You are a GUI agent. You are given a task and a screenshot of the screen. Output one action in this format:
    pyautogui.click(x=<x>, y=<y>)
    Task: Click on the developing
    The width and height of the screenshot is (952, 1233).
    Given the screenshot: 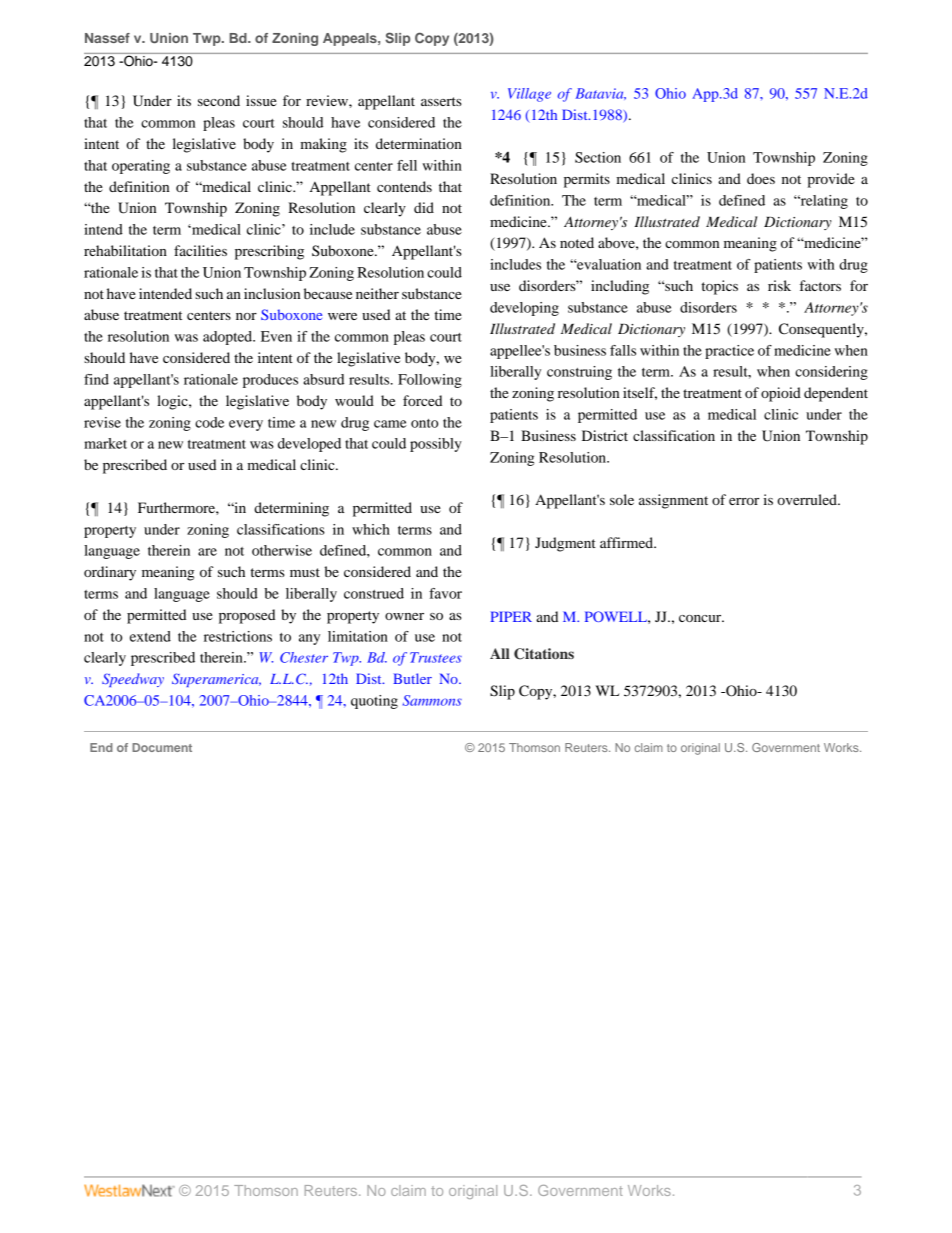 What is the action you would take?
    pyautogui.click(x=524, y=309)
